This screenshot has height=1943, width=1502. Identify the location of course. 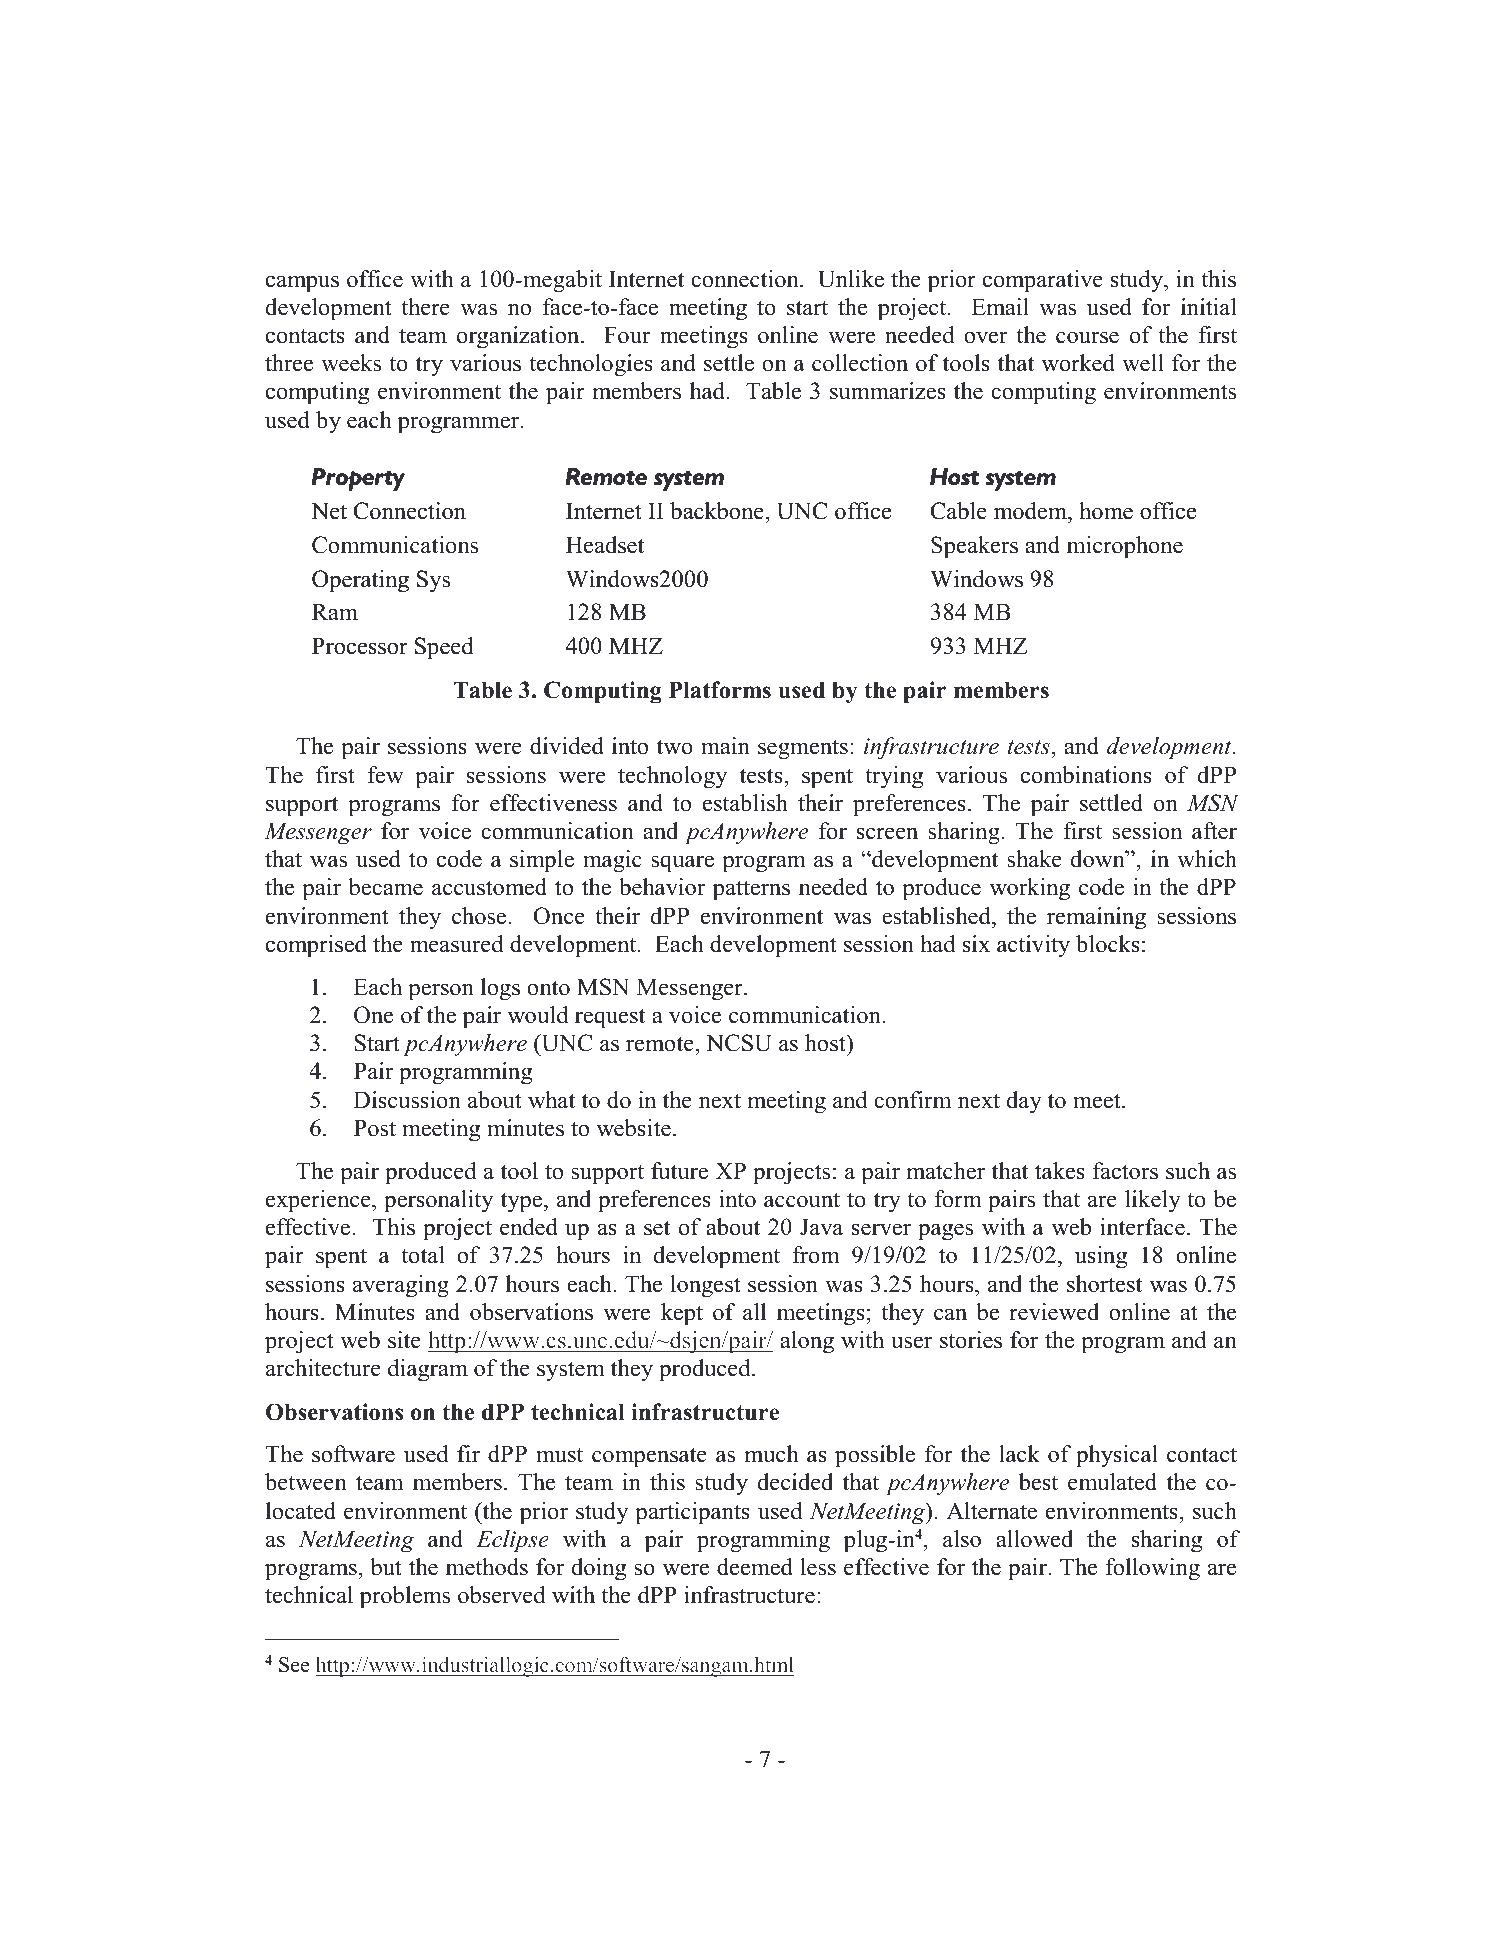
(1087, 337).
